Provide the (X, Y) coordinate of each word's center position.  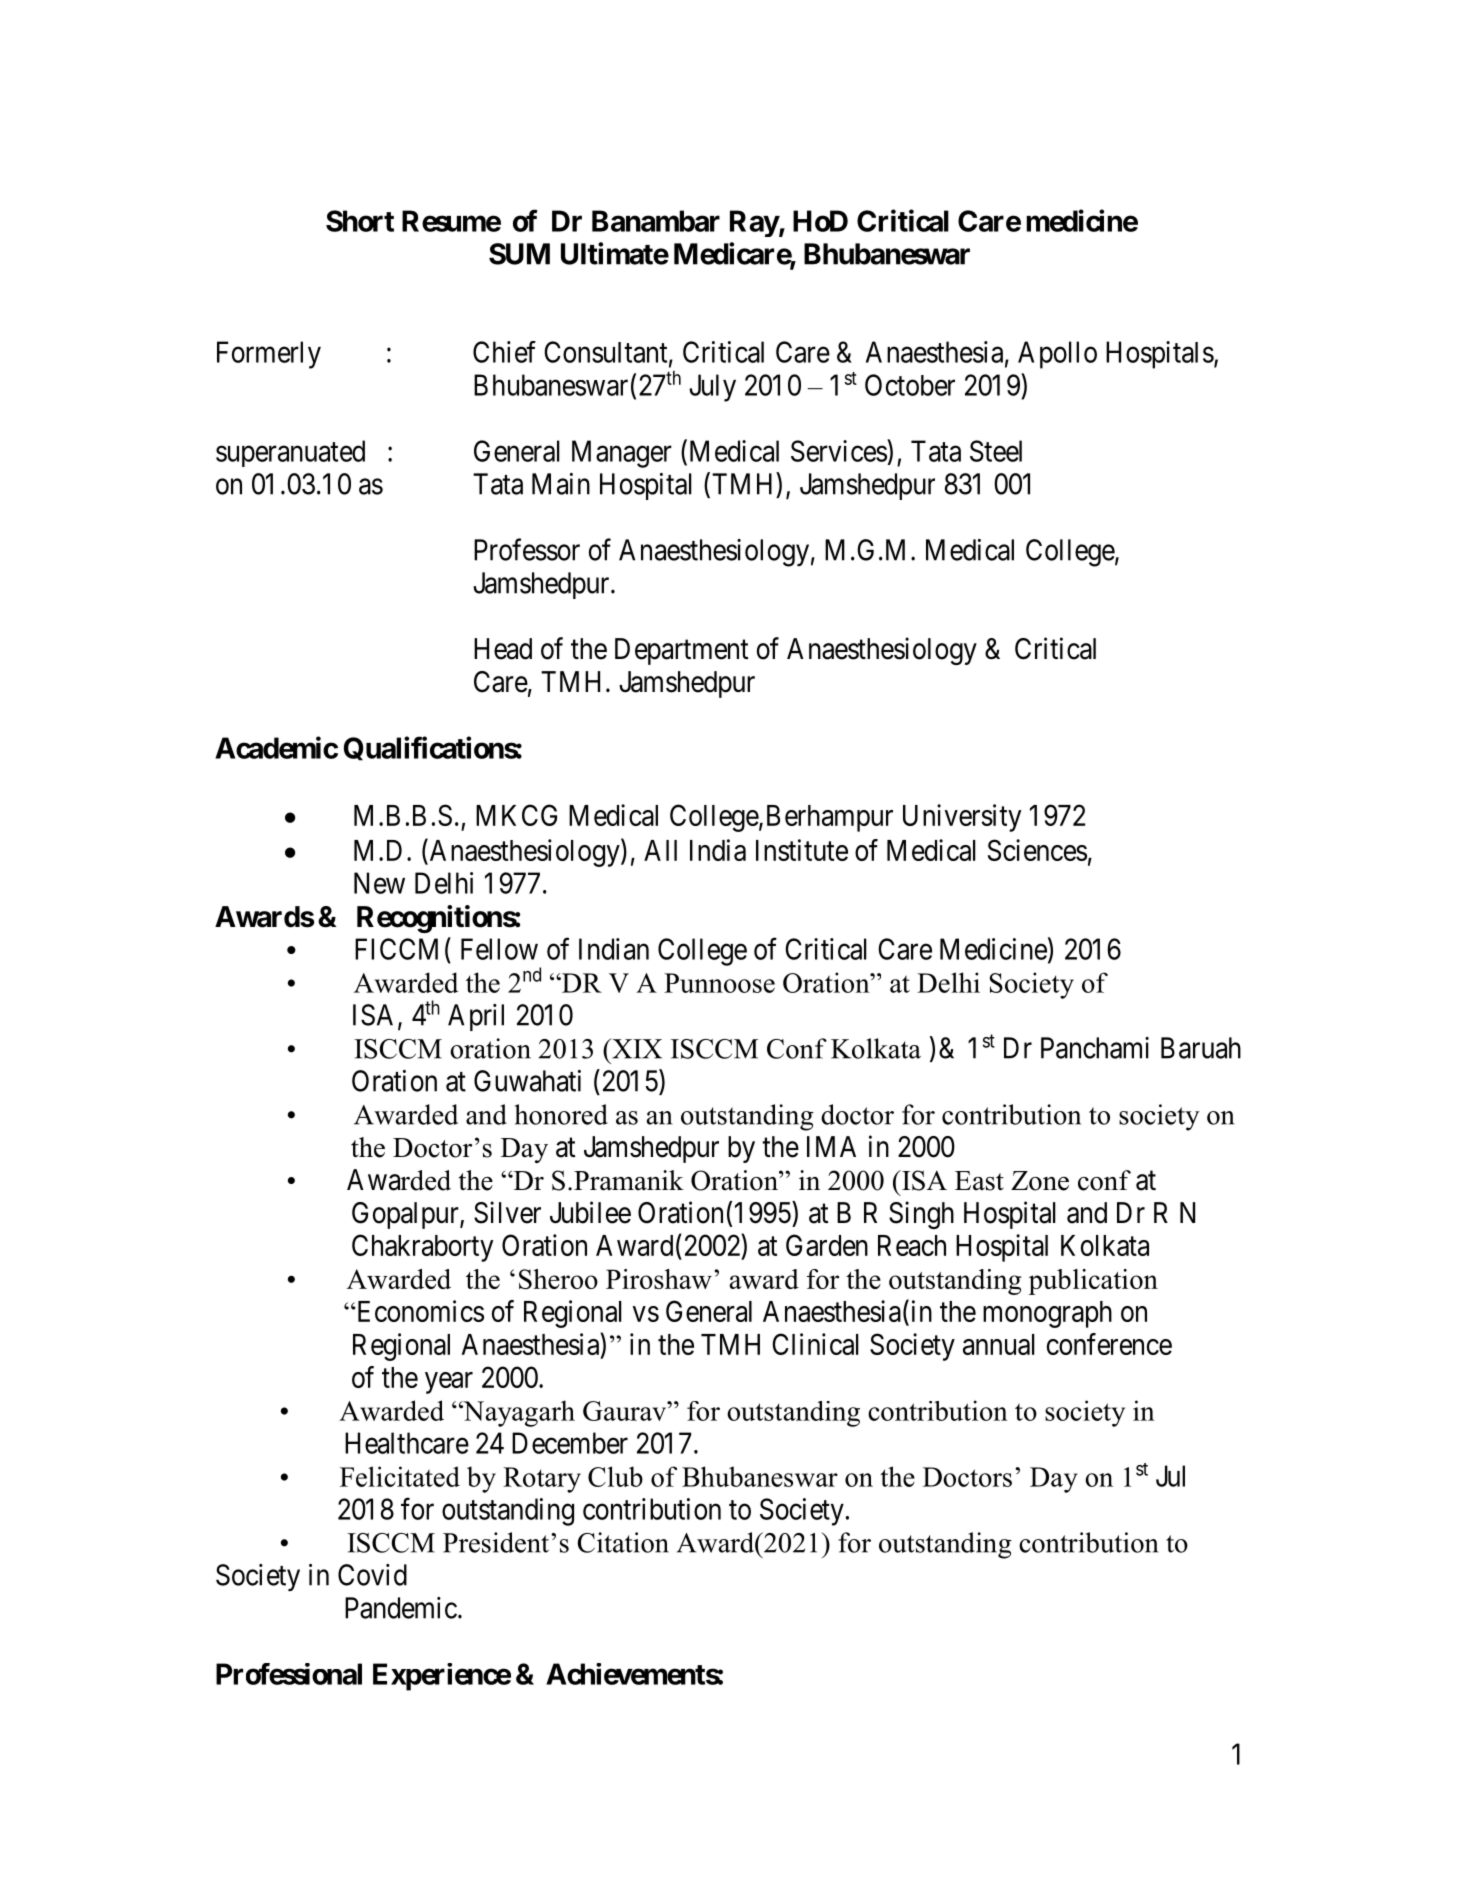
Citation (623, 1542)
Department (682, 651)
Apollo (1057, 355)
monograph (1047, 1314)
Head (503, 649)
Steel (996, 451)
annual (999, 1344)
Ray (754, 223)
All (660, 850)
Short (360, 221)
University (962, 818)
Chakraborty (422, 1248)
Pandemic (401, 1608)
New (379, 883)
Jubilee (590, 1212)
